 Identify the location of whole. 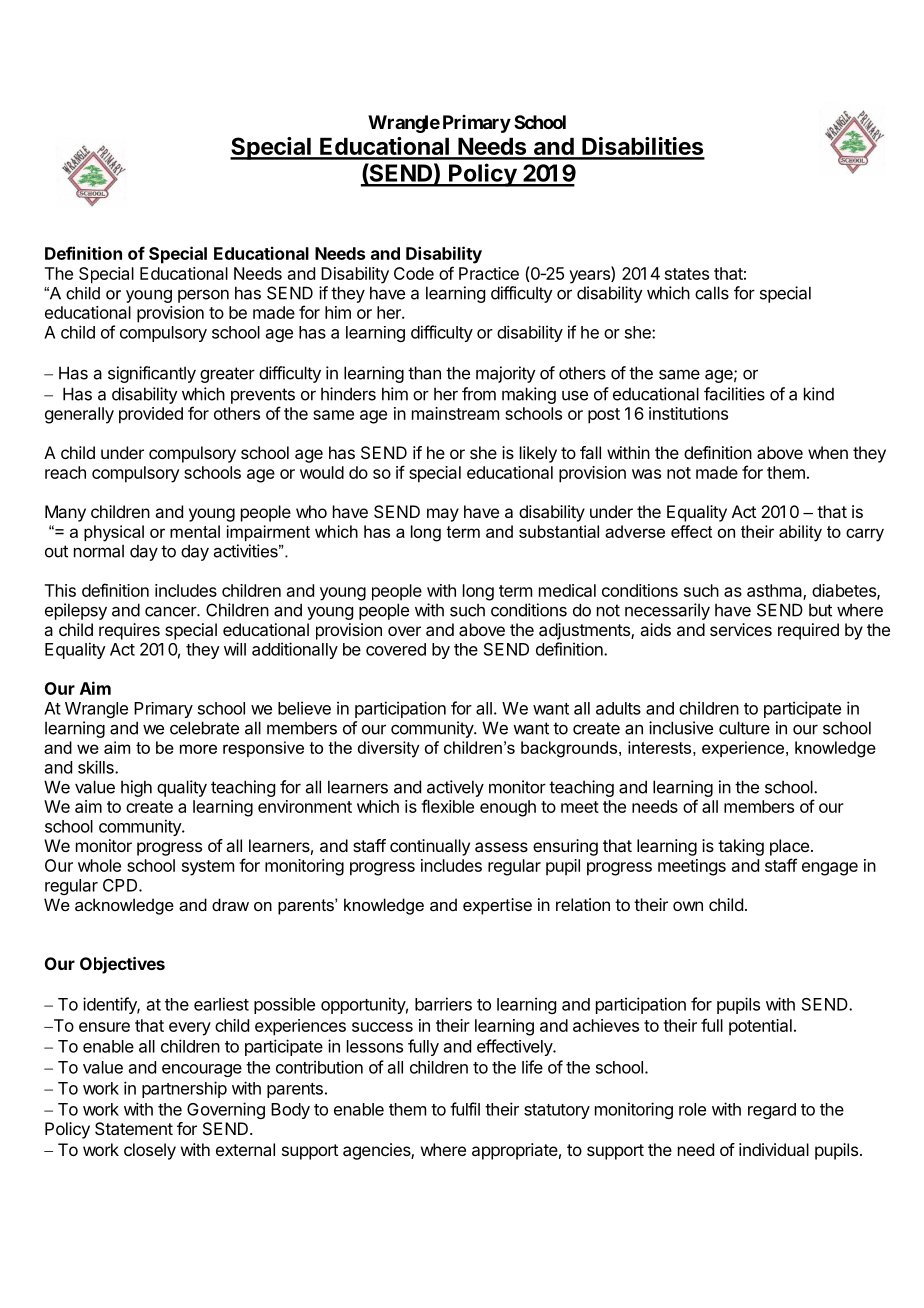
(99, 865).
